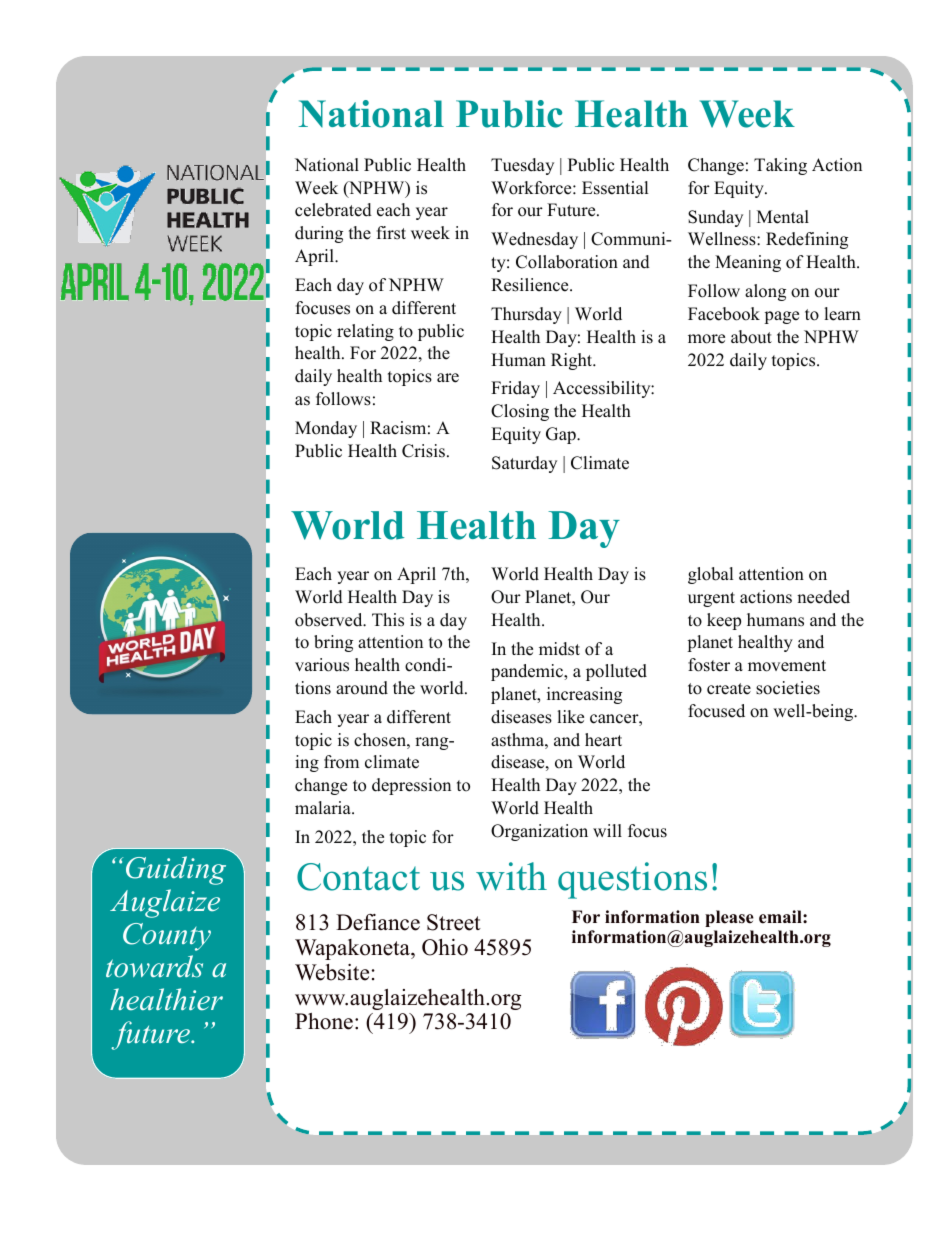  What do you see at coordinates (445, 947) in the image?
I see `Ohio` at bounding box center [445, 947].
